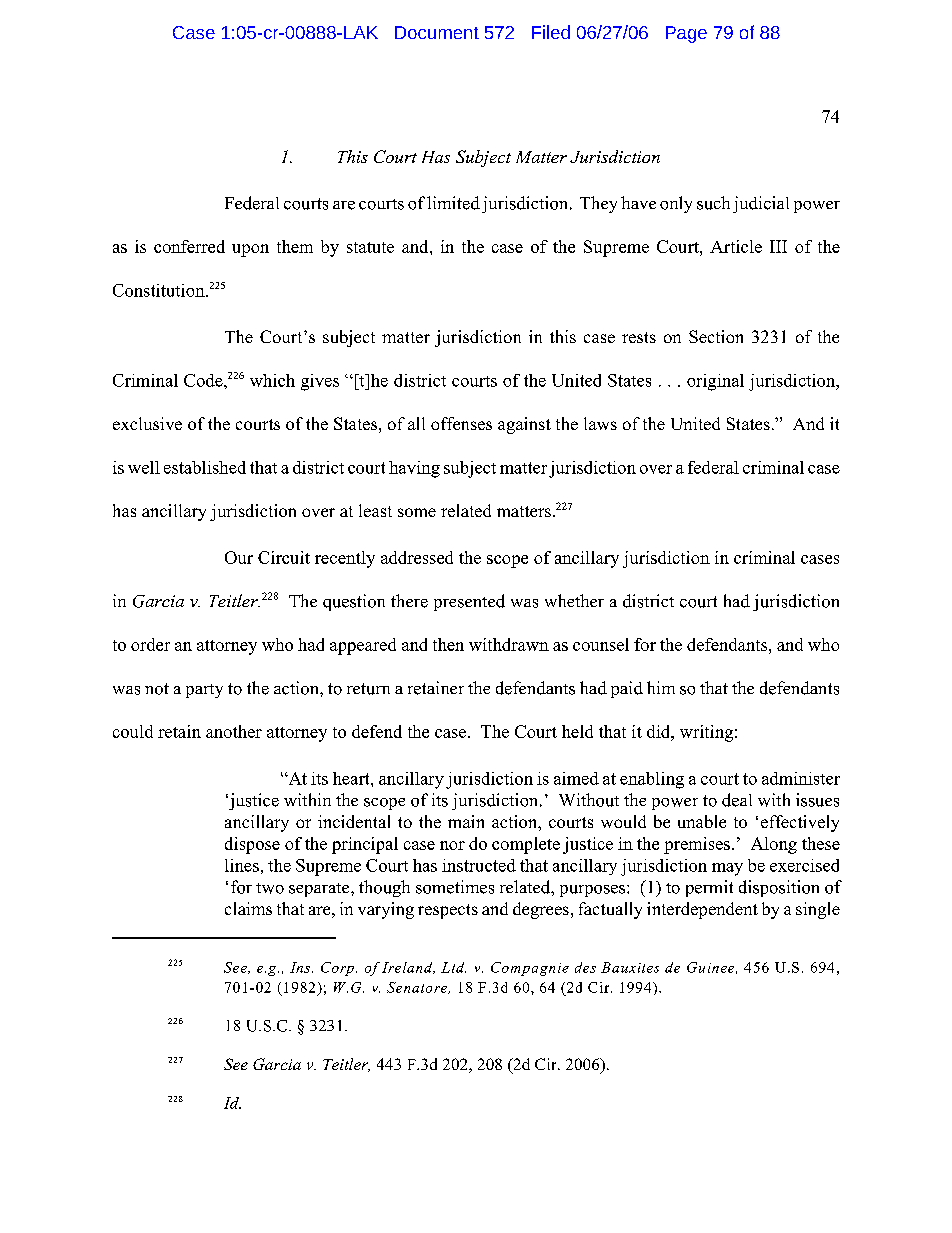  I want to click on limited, so click(453, 203).
